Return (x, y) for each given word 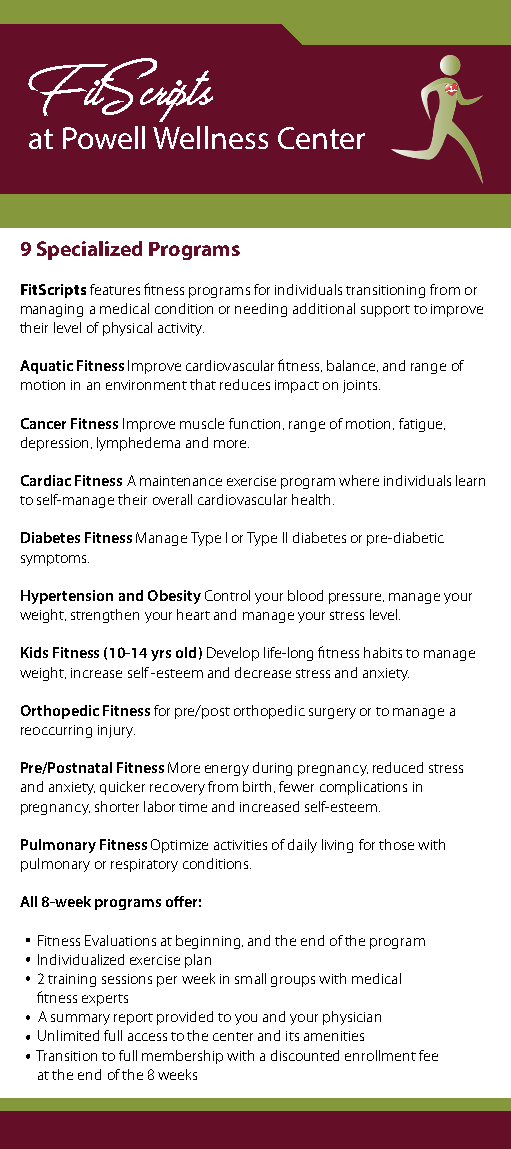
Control (227, 595)
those (396, 844)
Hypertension (67, 597)
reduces (245, 384)
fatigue (422, 425)
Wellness (210, 137)
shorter (117, 806)
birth (257, 786)
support (385, 311)
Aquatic (46, 367)
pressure (356, 598)
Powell (104, 137)
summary (80, 1019)
